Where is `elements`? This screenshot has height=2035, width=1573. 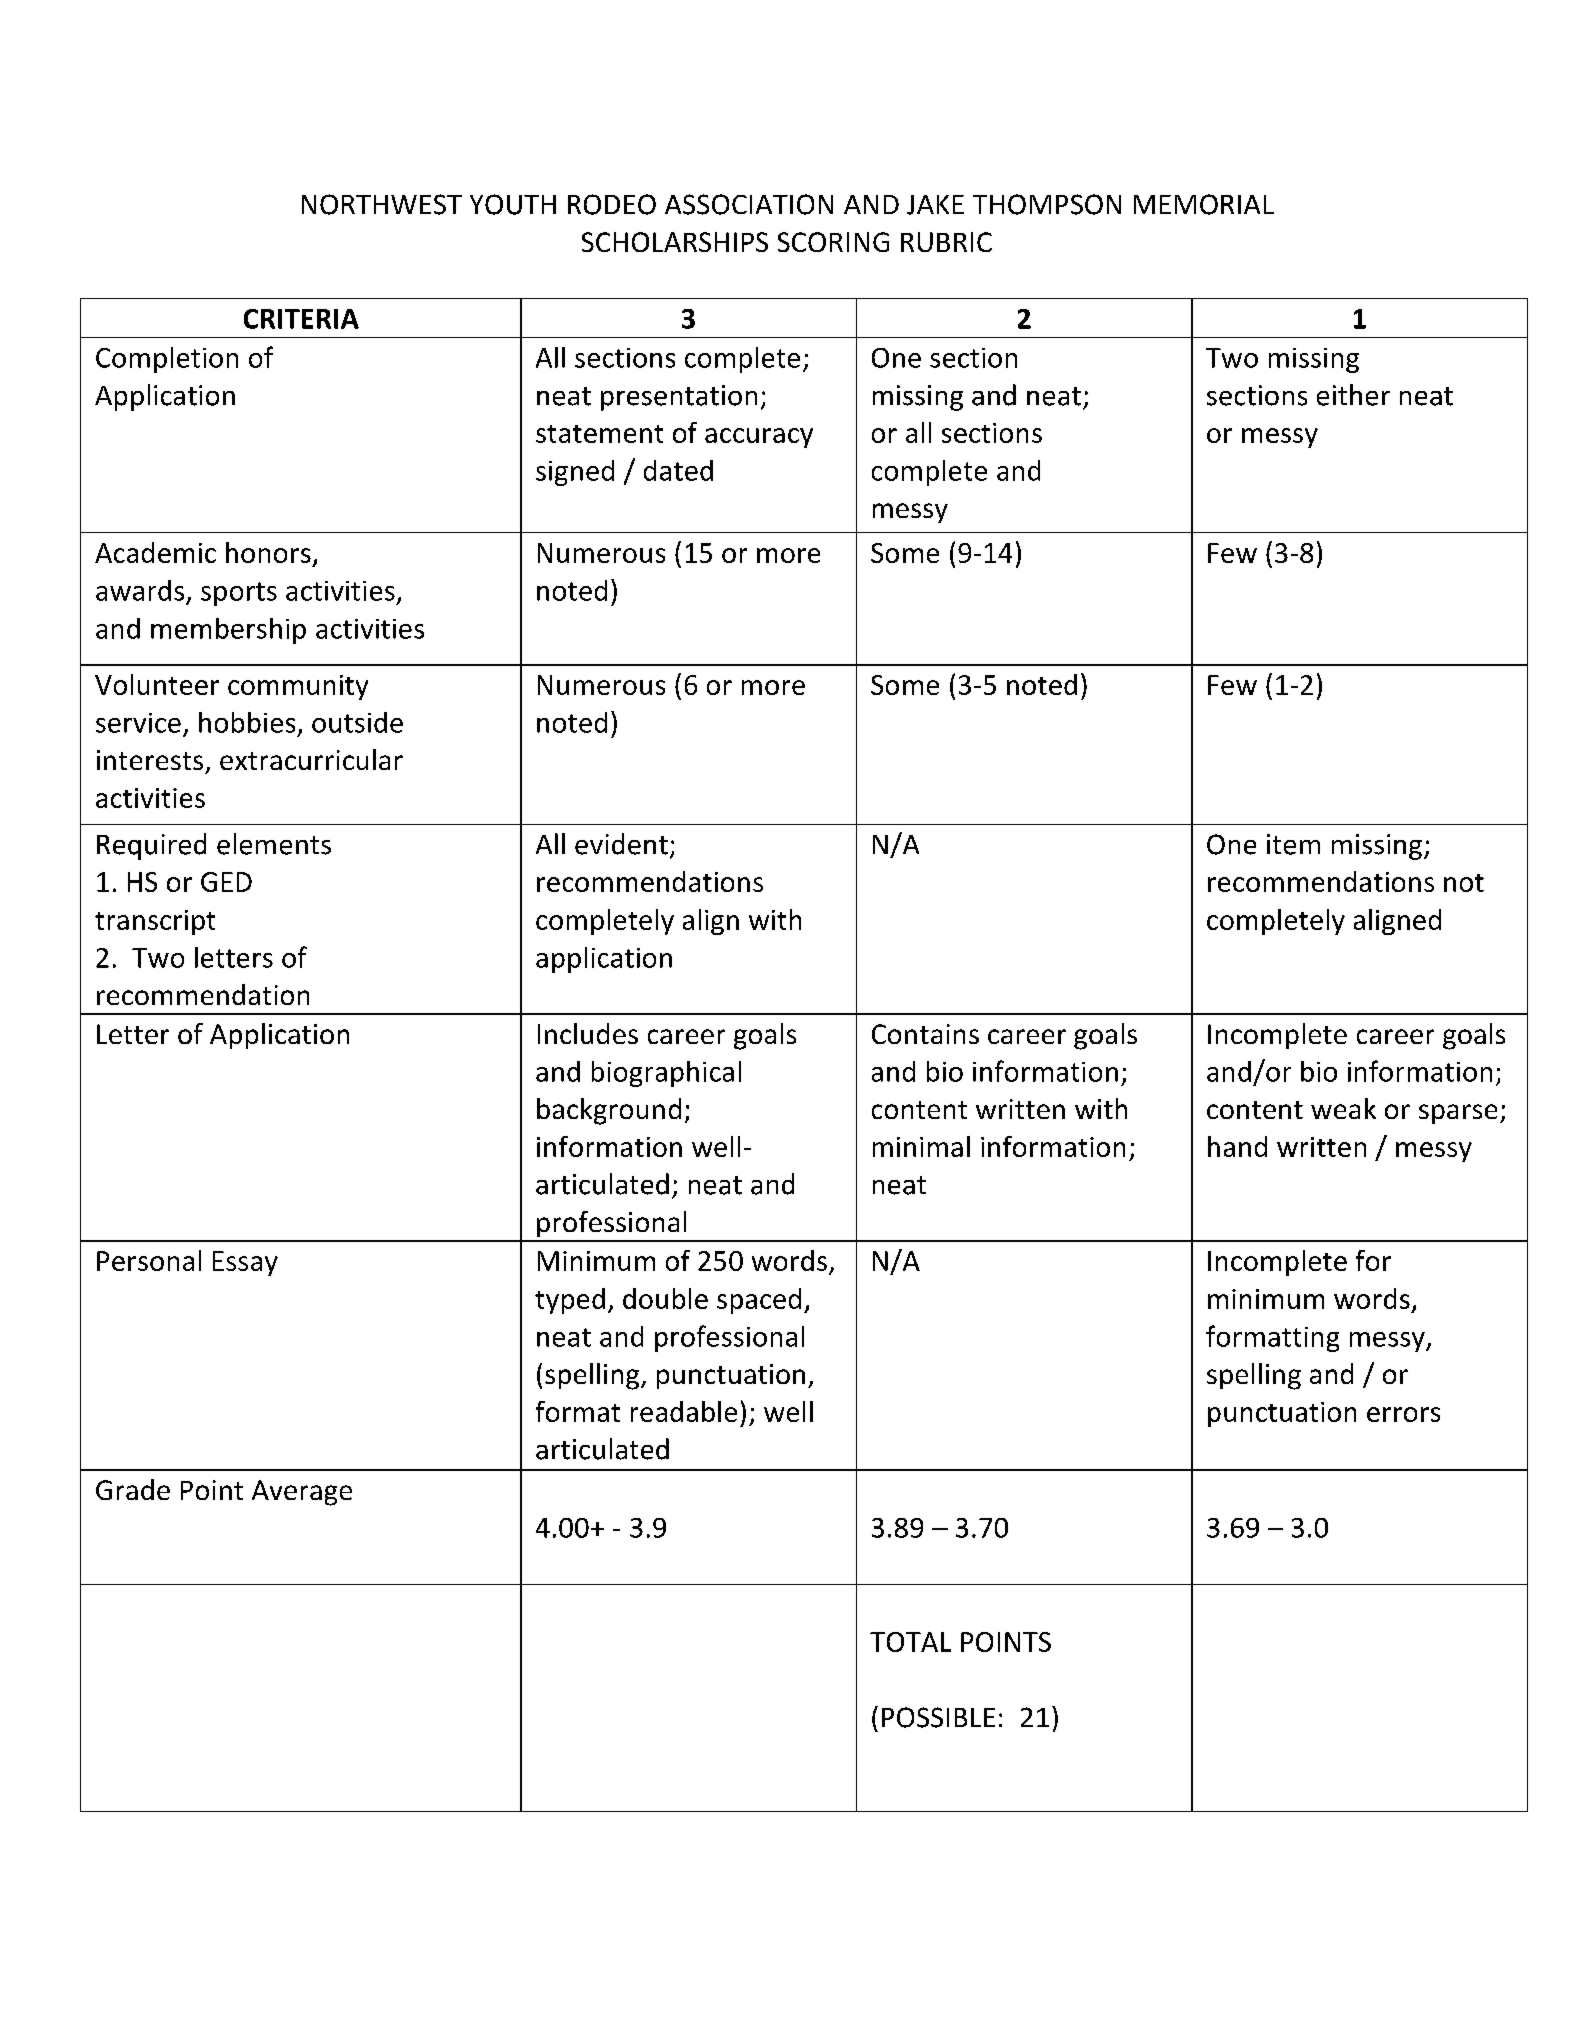 elements is located at coordinates (274, 844).
